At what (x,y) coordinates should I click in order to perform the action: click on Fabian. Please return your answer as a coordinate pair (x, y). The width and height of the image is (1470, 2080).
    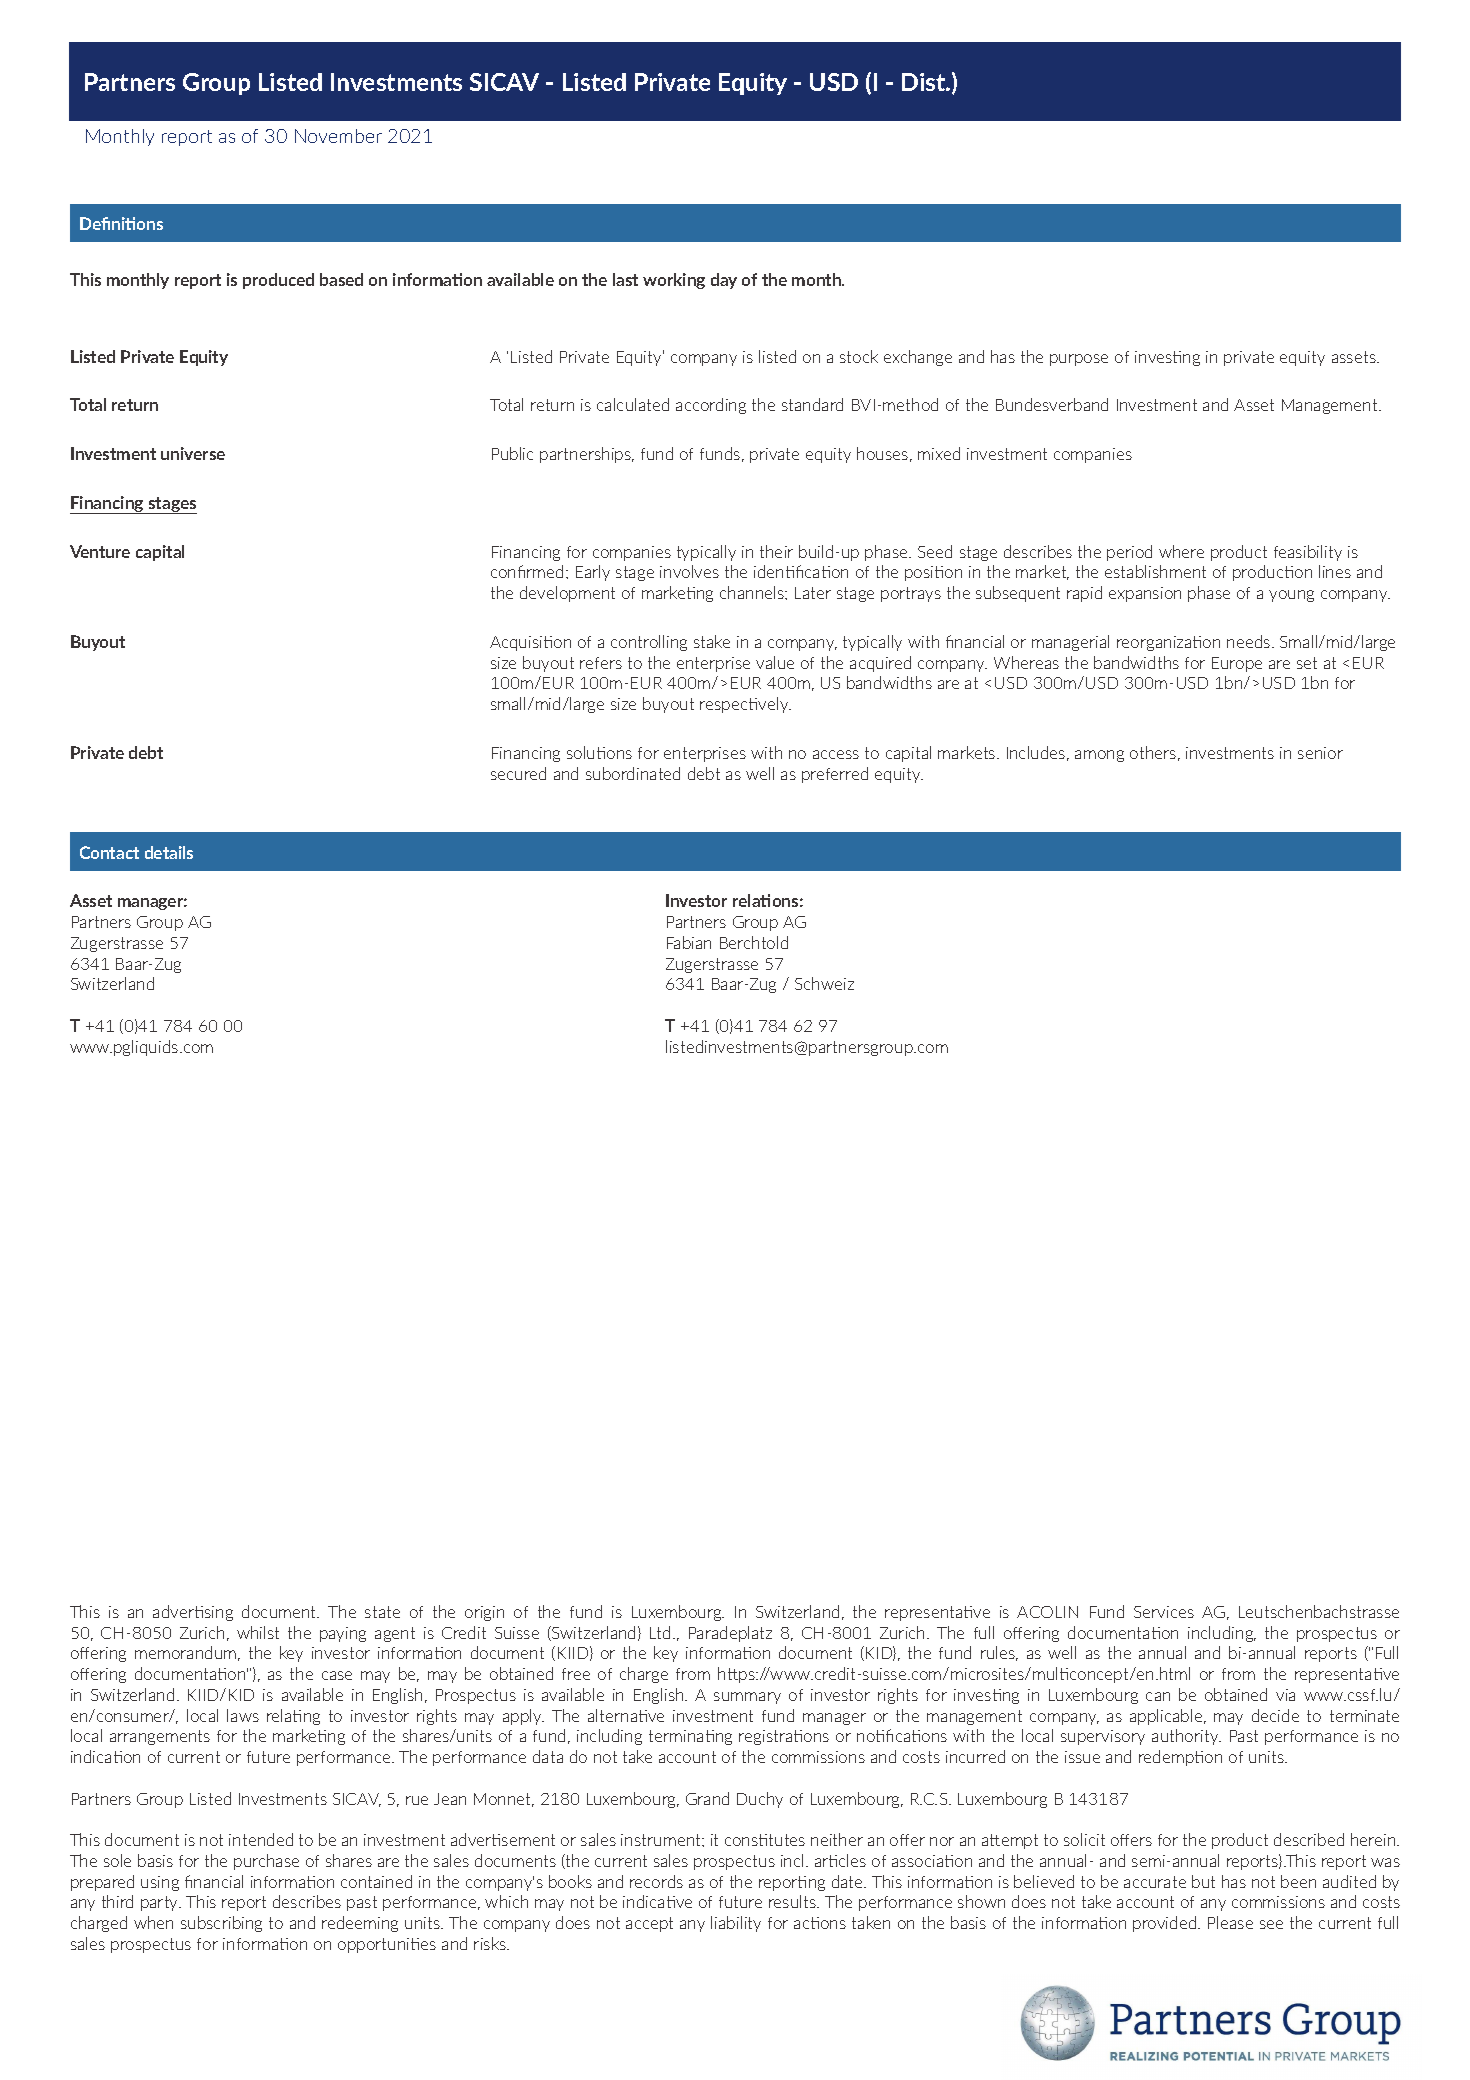
    Looking at the image, I should click on (689, 942).
